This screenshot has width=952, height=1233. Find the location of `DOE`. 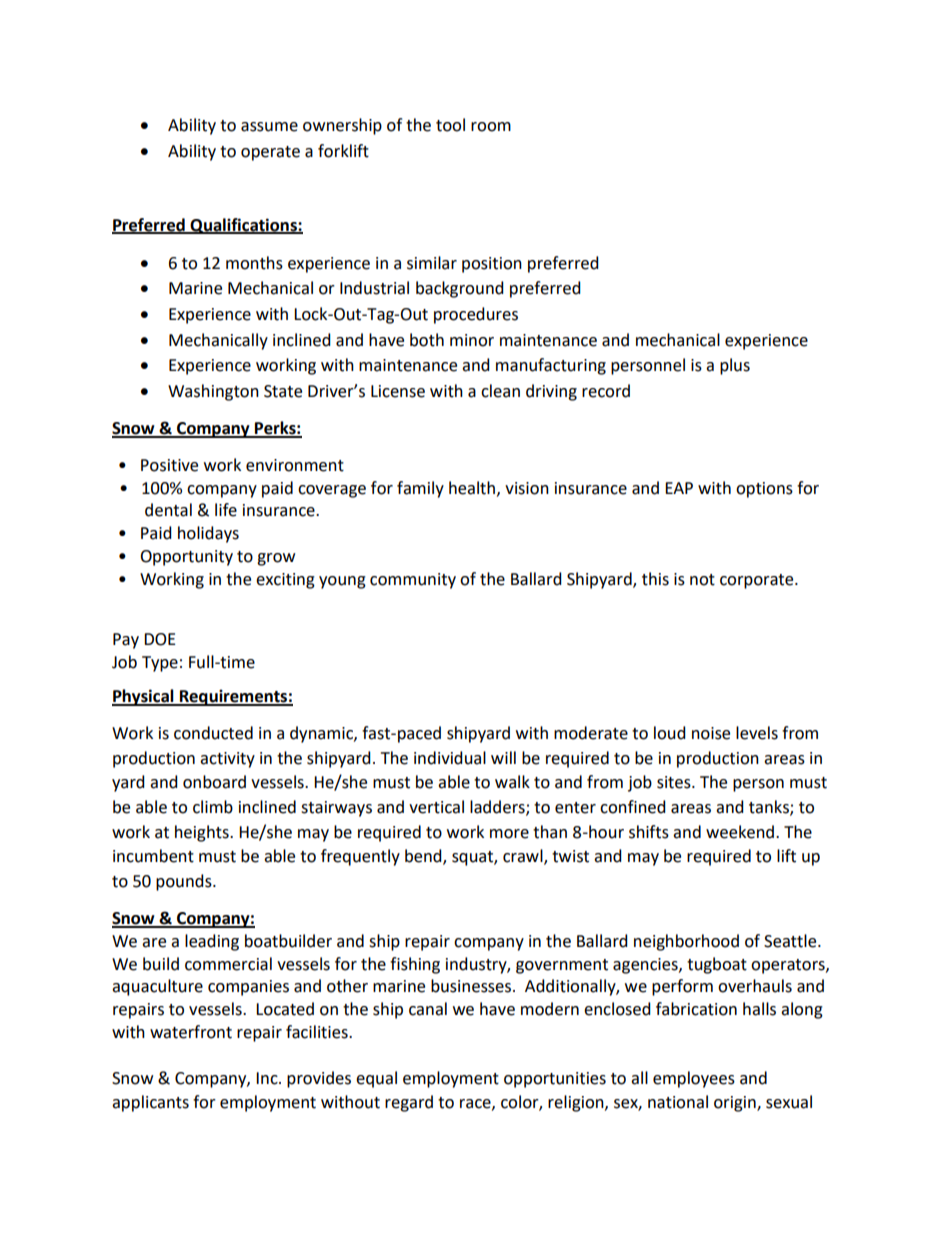

DOE is located at coordinates (160, 639).
